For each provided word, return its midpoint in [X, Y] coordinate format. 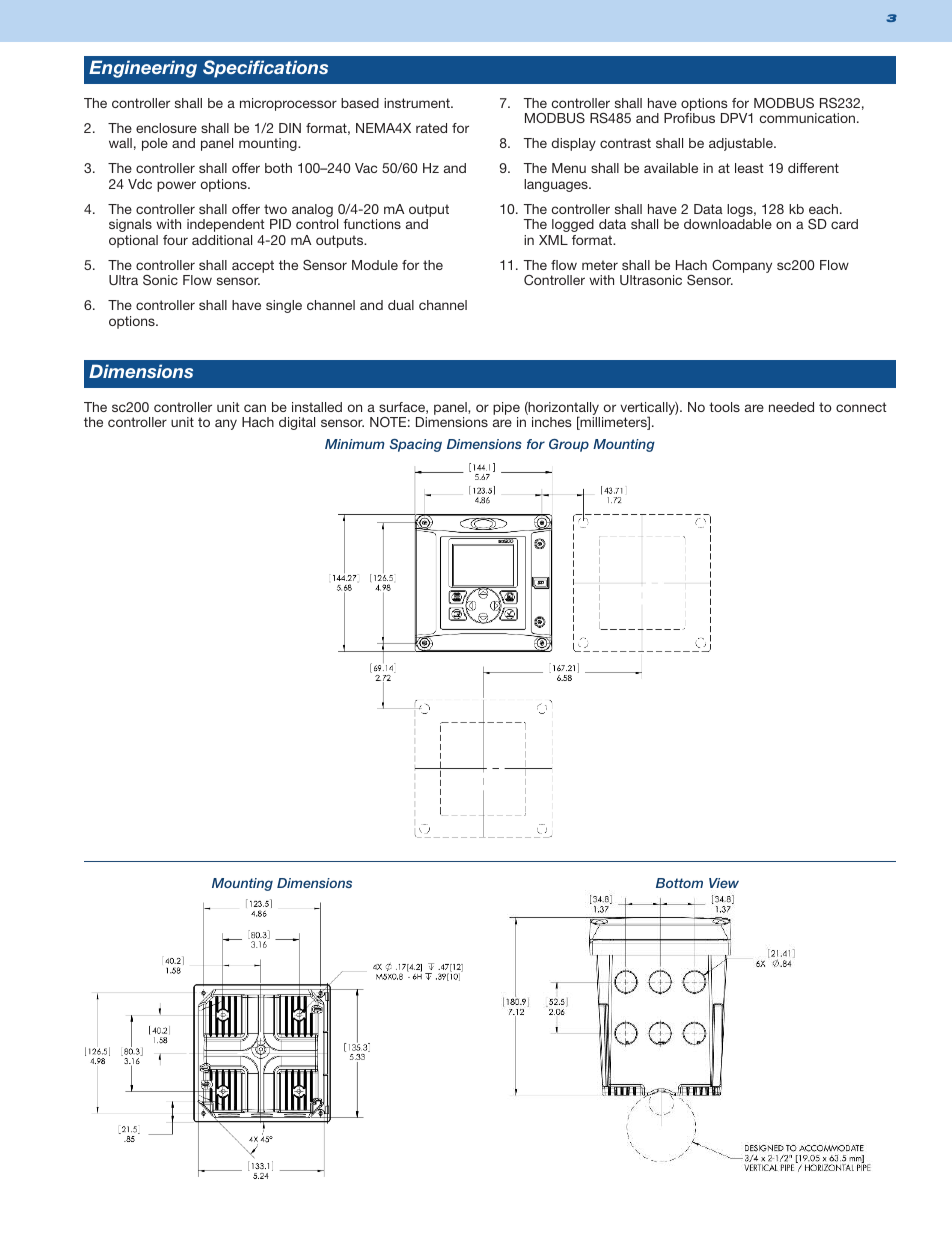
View [724, 883]
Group [569, 445]
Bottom [679, 883]
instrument [418, 103]
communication [807, 118]
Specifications [265, 69]
